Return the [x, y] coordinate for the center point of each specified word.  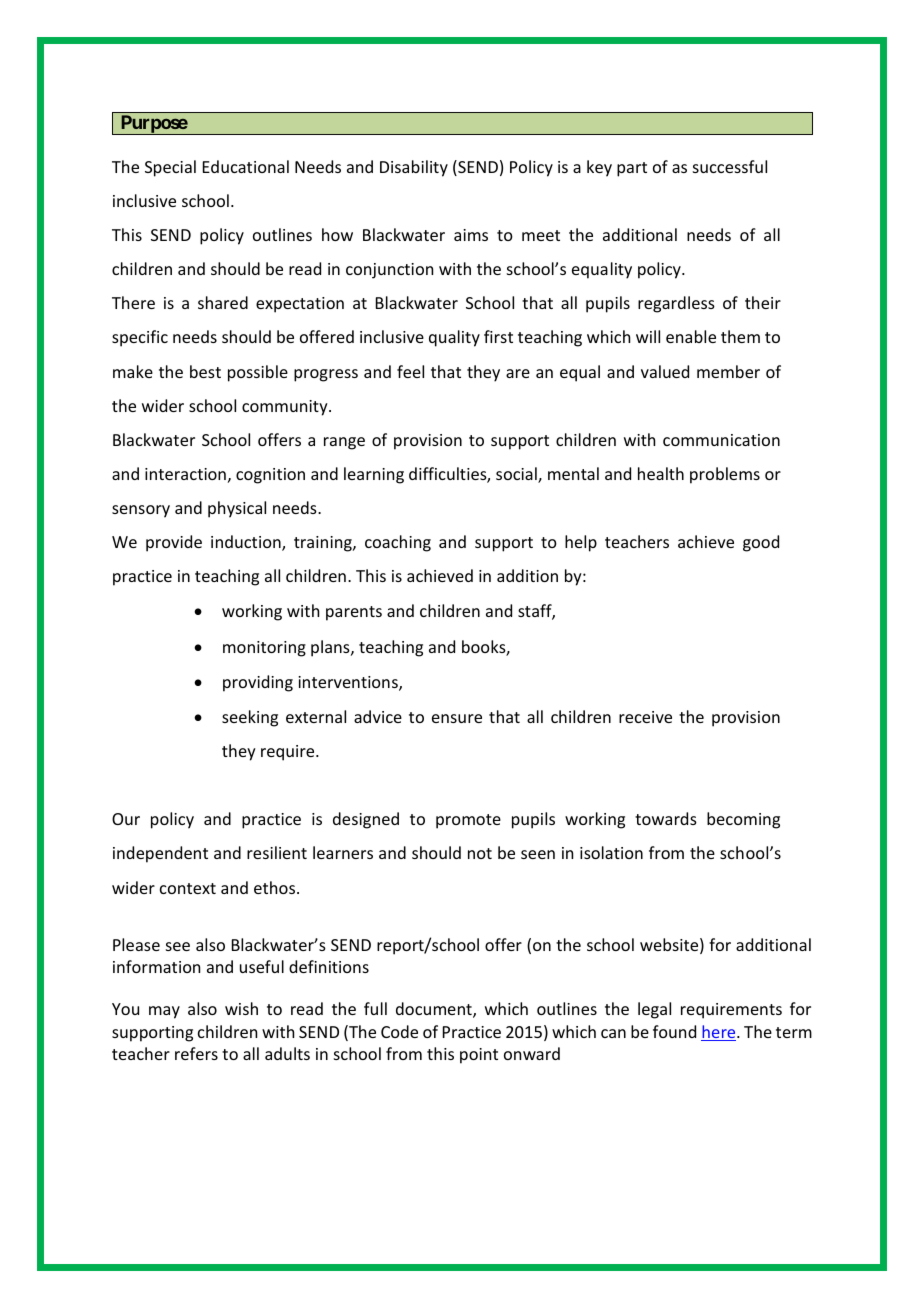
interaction [185, 474]
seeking [250, 718]
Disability [414, 168]
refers [196, 1053]
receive [645, 717]
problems [725, 475]
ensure [457, 718]
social [517, 475]
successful [730, 166]
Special [170, 168]
